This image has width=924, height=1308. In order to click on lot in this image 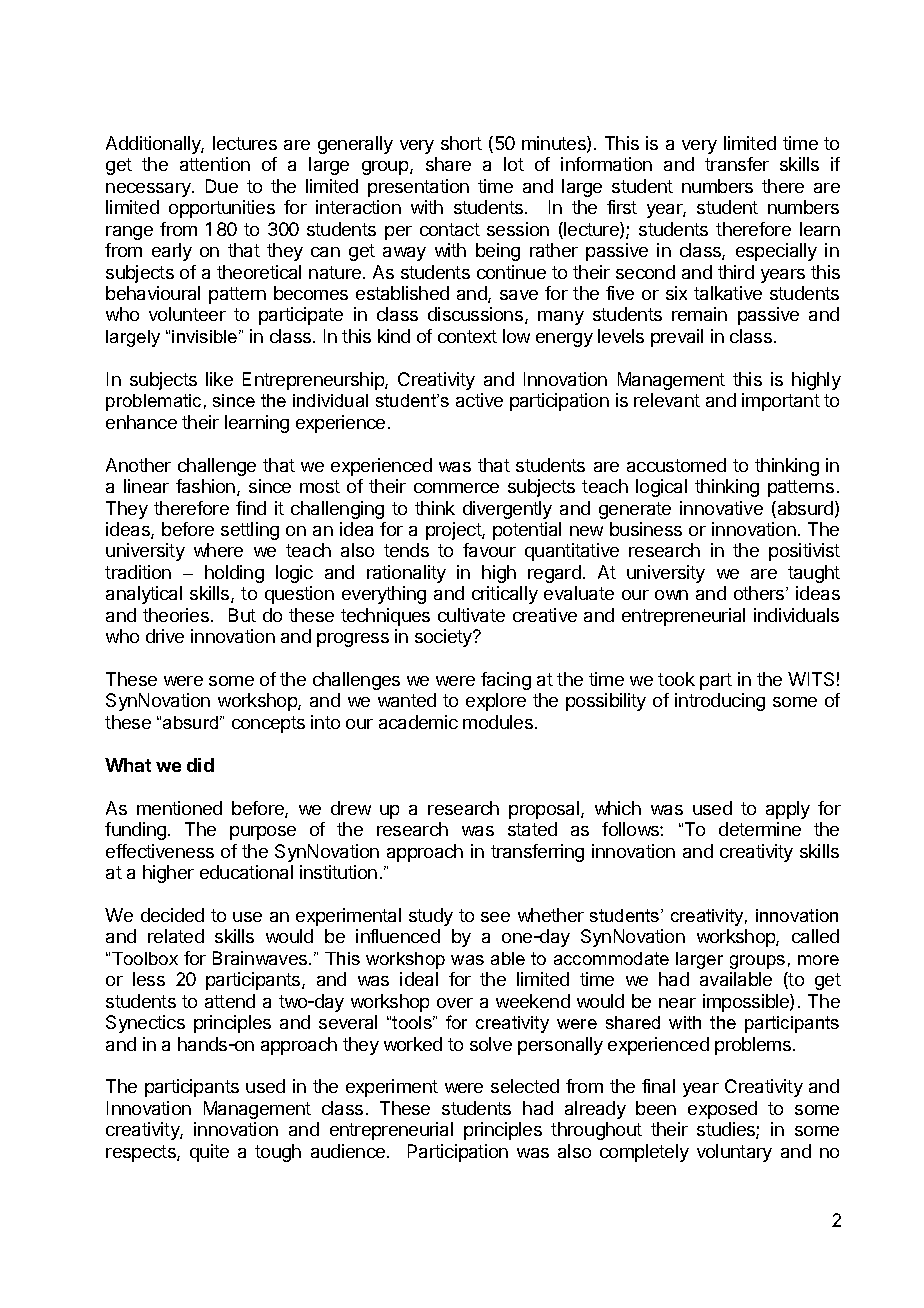, I will do `click(514, 164)`.
